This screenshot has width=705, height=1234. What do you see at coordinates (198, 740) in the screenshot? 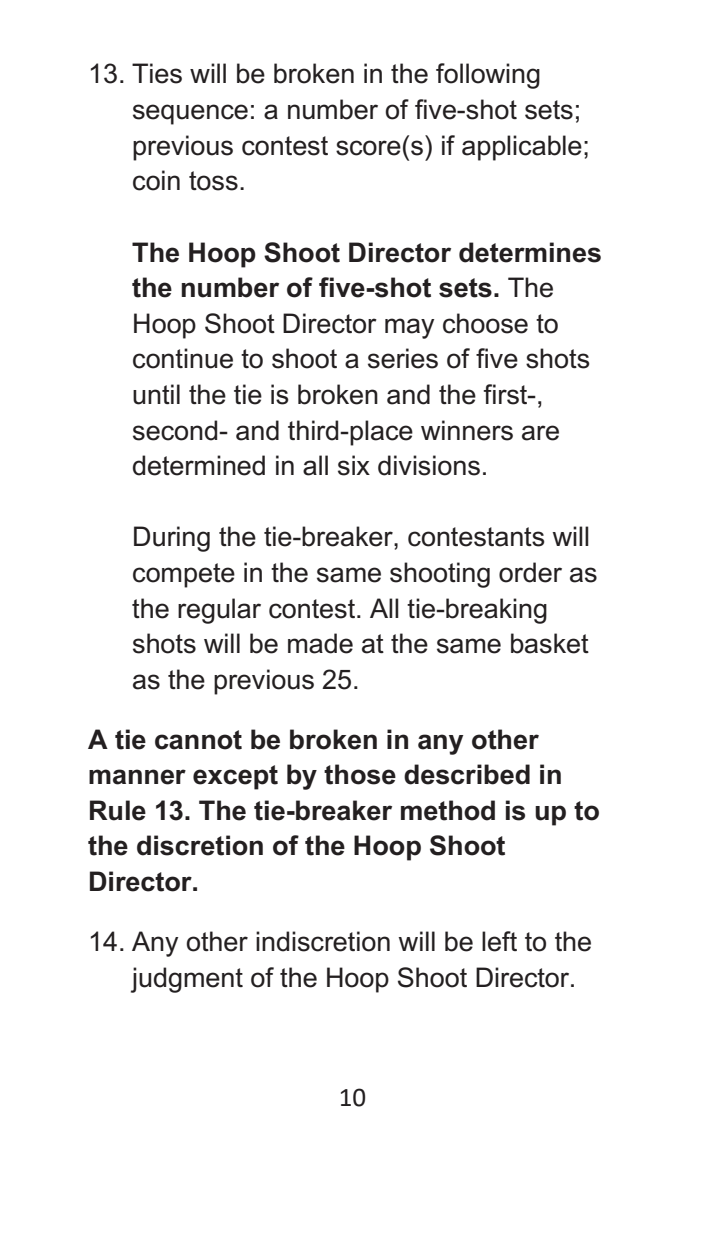
I see `cannot` at bounding box center [198, 740].
